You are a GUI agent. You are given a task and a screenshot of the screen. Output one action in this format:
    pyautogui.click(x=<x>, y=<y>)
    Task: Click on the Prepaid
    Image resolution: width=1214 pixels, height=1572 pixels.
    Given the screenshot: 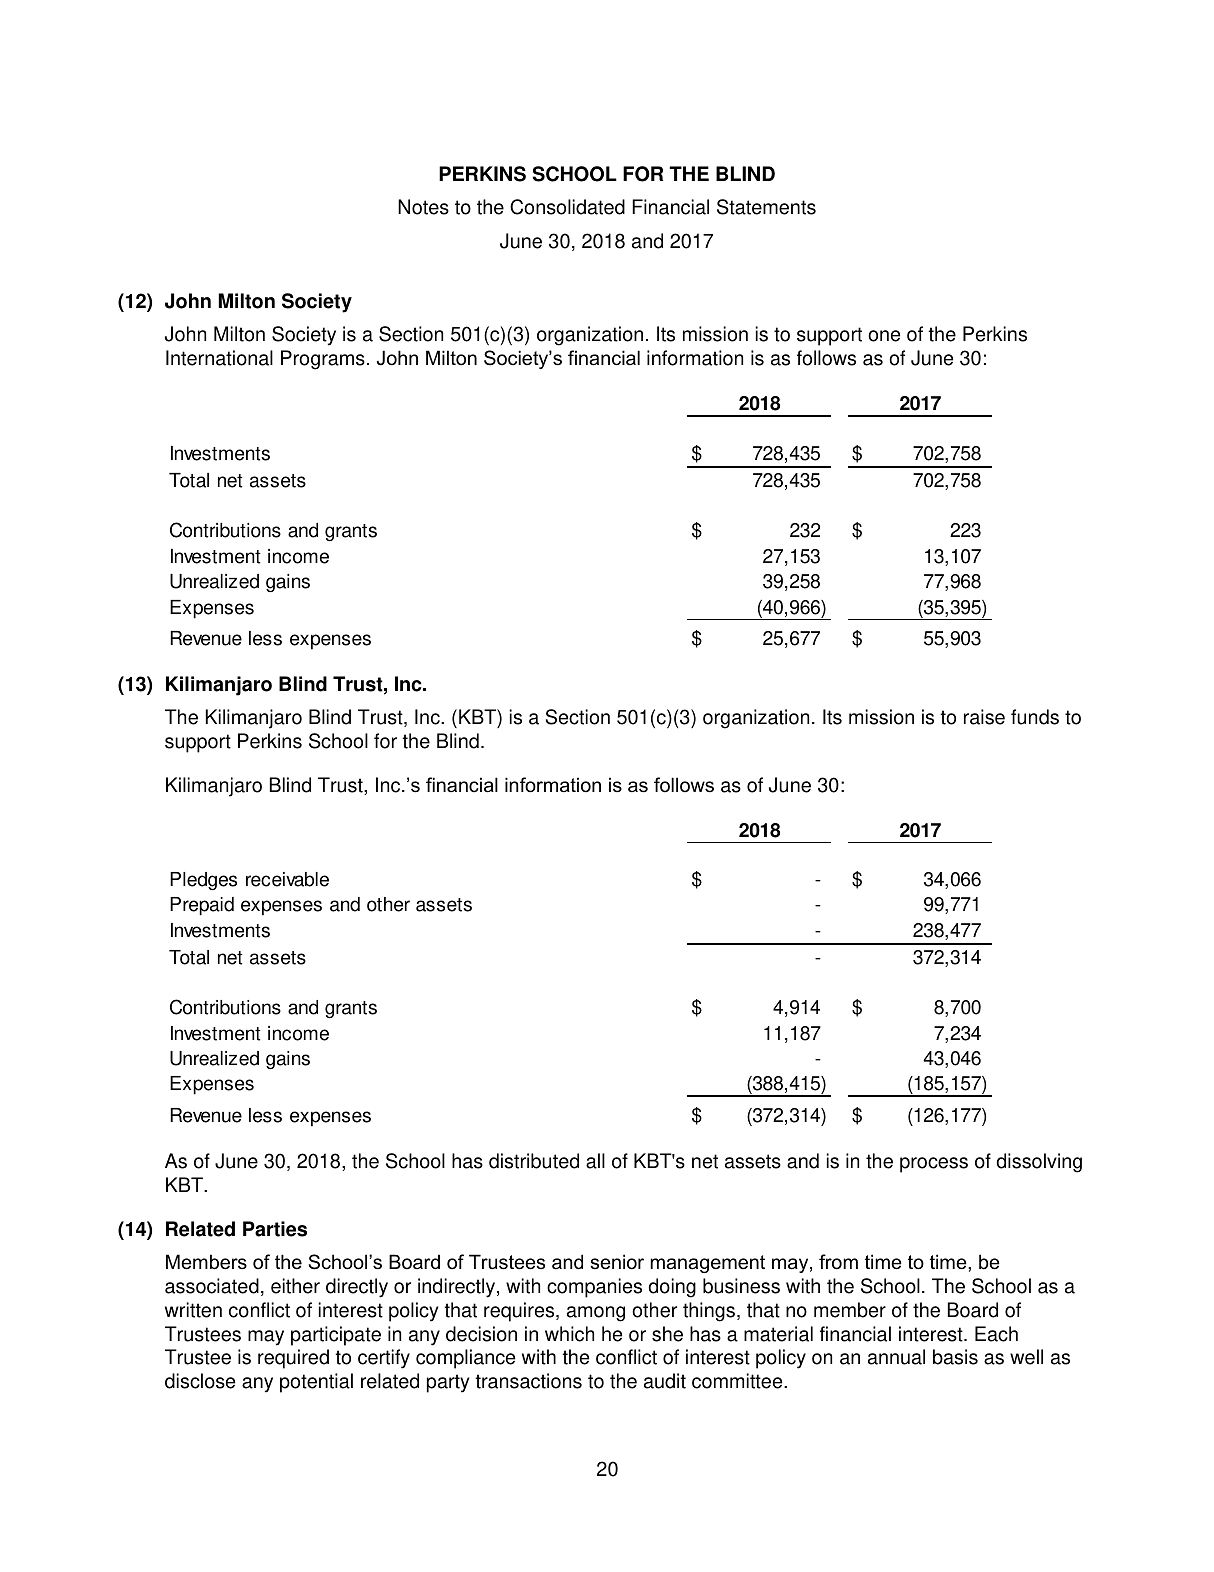 What is the action you would take?
    pyautogui.click(x=202, y=906)
